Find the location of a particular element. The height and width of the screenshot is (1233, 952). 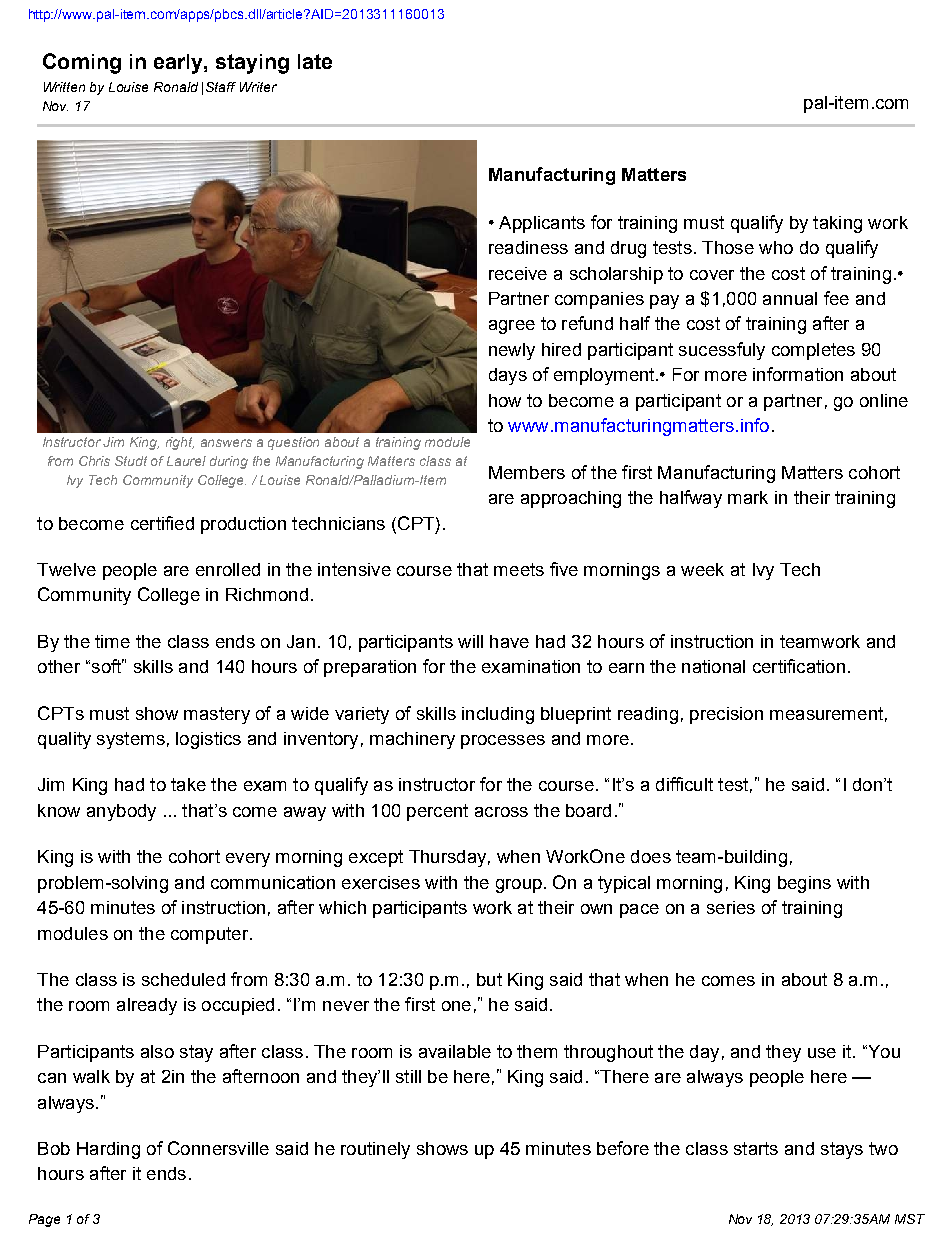

late is located at coordinates (315, 61).
